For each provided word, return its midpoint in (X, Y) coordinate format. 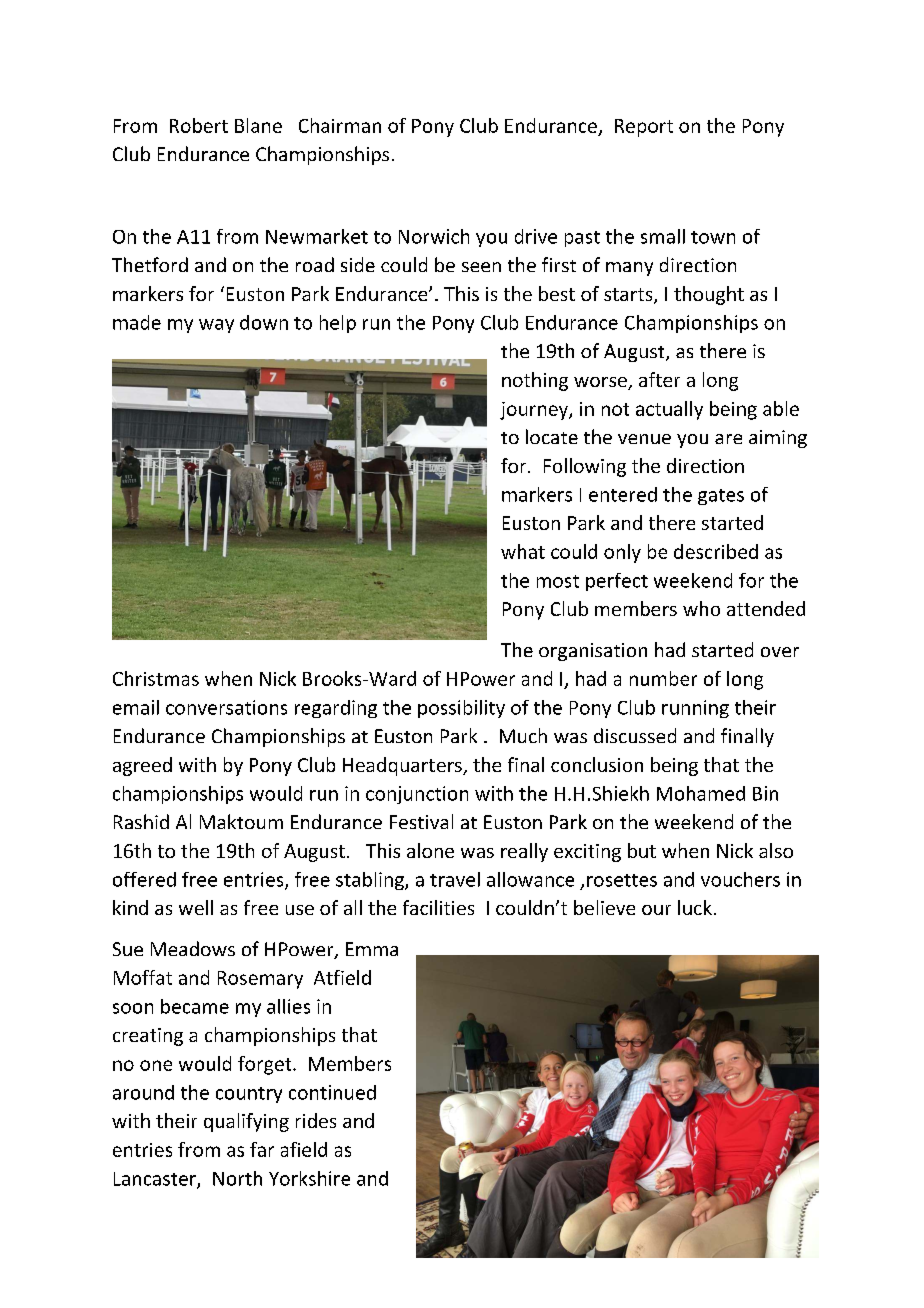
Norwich (434, 236)
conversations (226, 707)
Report (644, 128)
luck (695, 907)
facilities (438, 907)
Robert (199, 125)
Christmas (156, 678)
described (716, 551)
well (196, 907)
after (659, 379)
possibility (461, 709)
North (237, 1178)
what (523, 551)
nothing (535, 381)
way (216, 326)
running (695, 709)
